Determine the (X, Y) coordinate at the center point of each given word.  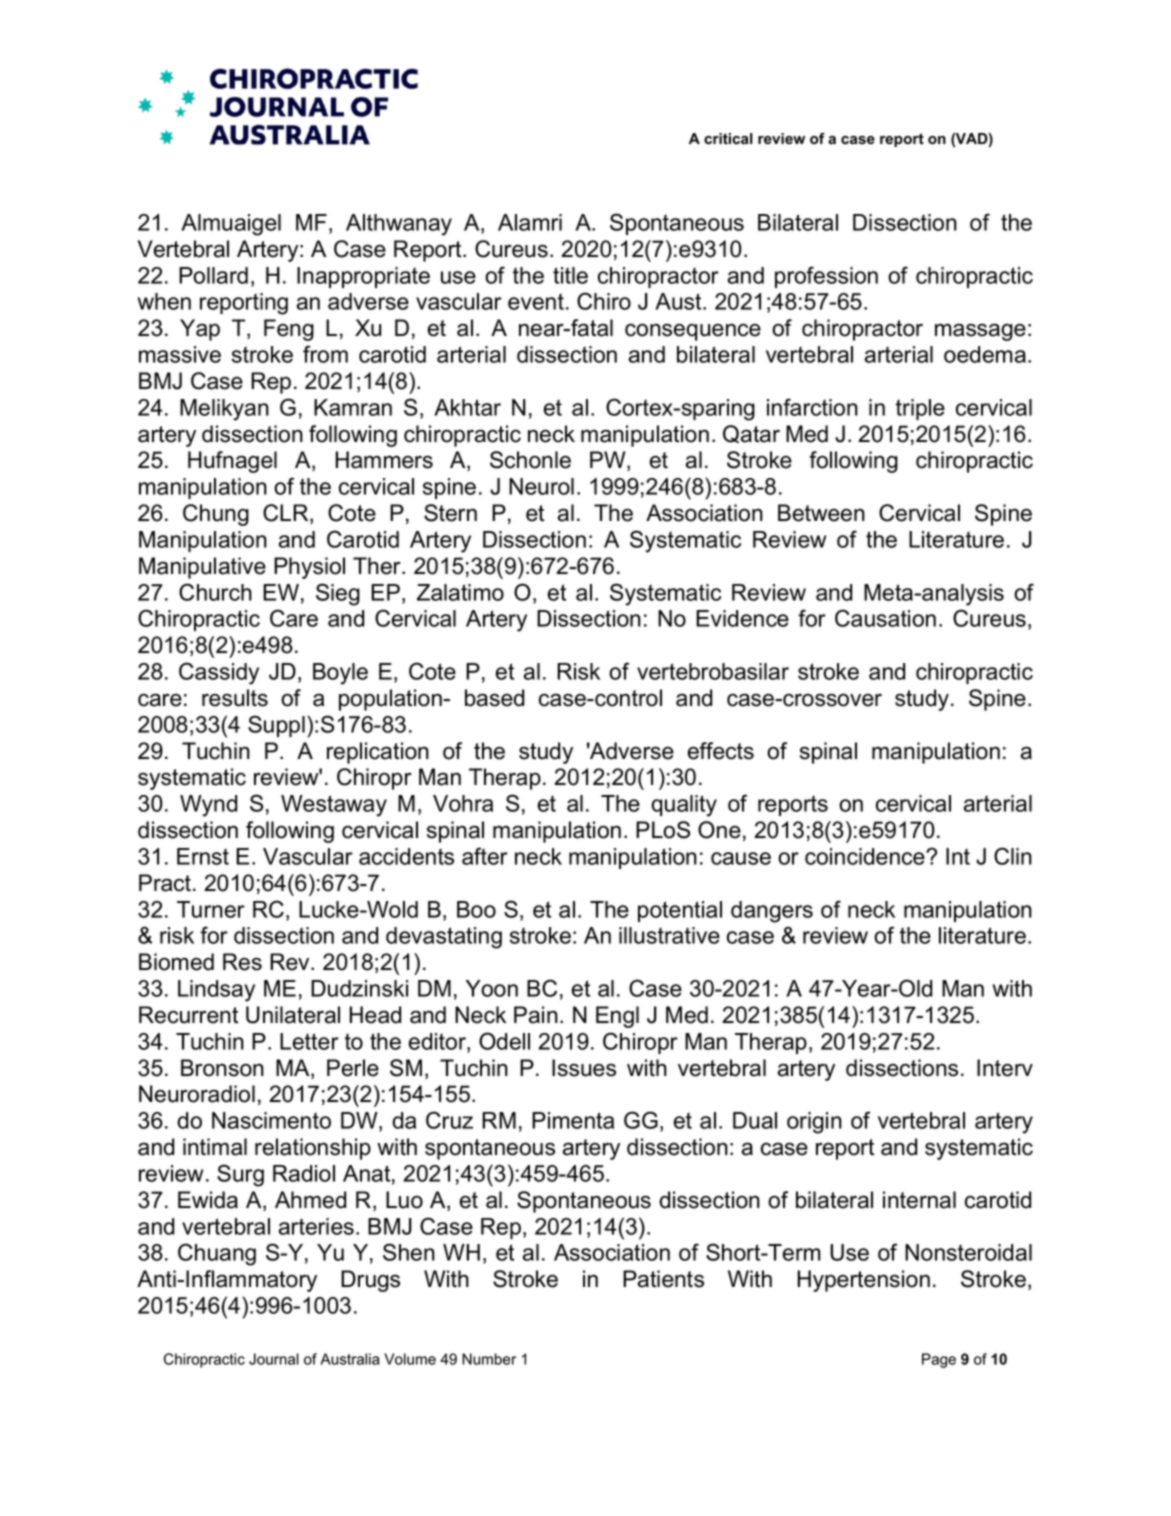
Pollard (213, 275)
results (235, 698)
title (570, 275)
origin (814, 1123)
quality (684, 806)
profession (826, 277)
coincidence (866, 856)
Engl (617, 1017)
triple (920, 409)
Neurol (541, 486)
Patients (663, 1279)
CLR (287, 514)
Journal (274, 1359)
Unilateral (293, 1015)
